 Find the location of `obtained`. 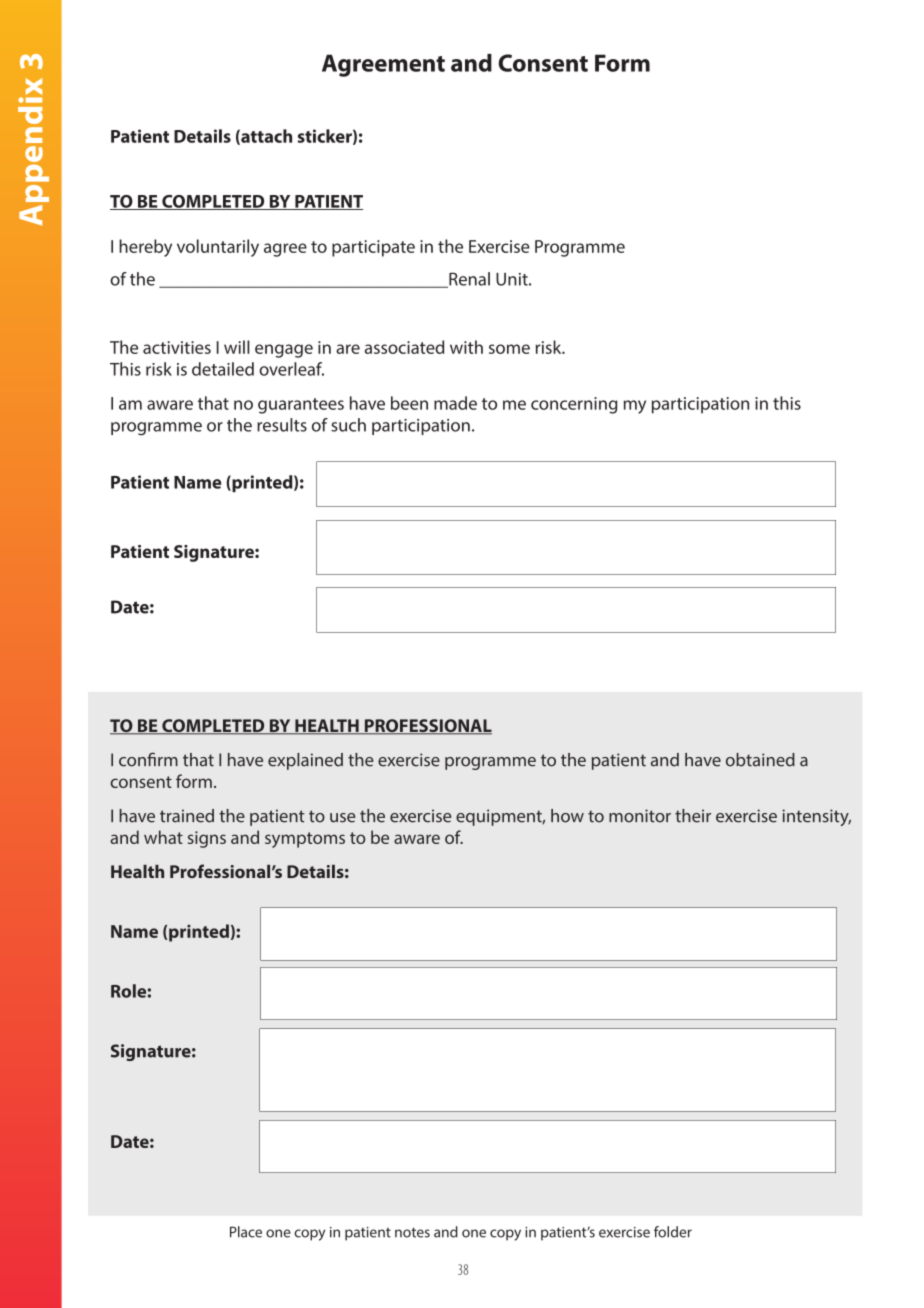

obtained is located at coordinates (760, 760).
